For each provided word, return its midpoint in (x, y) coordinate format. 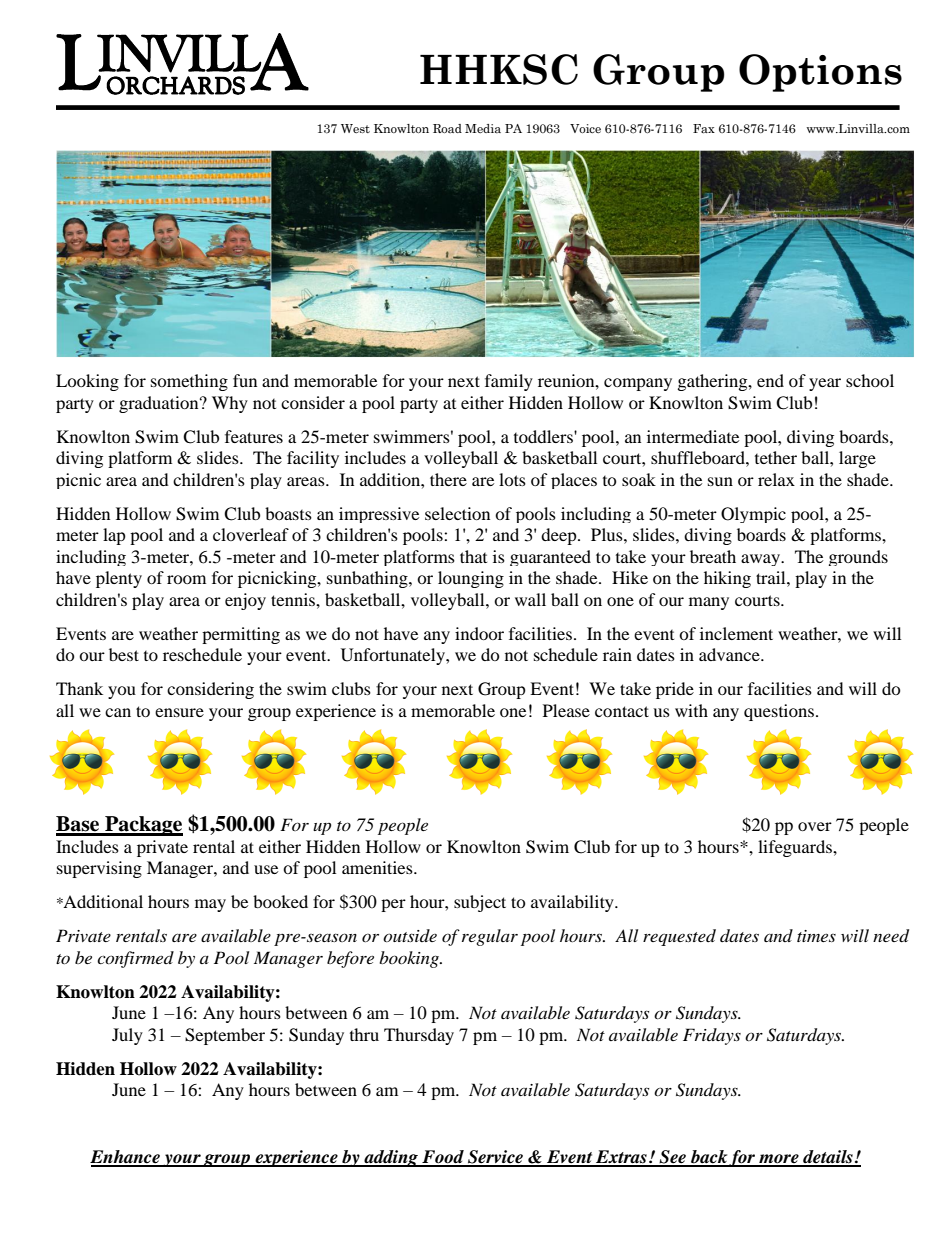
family (509, 382)
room (186, 579)
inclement (736, 633)
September (225, 1036)
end (770, 380)
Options (820, 73)
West (355, 128)
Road (447, 128)
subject (480, 903)
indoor (479, 633)
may (210, 905)
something (189, 382)
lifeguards (796, 848)
